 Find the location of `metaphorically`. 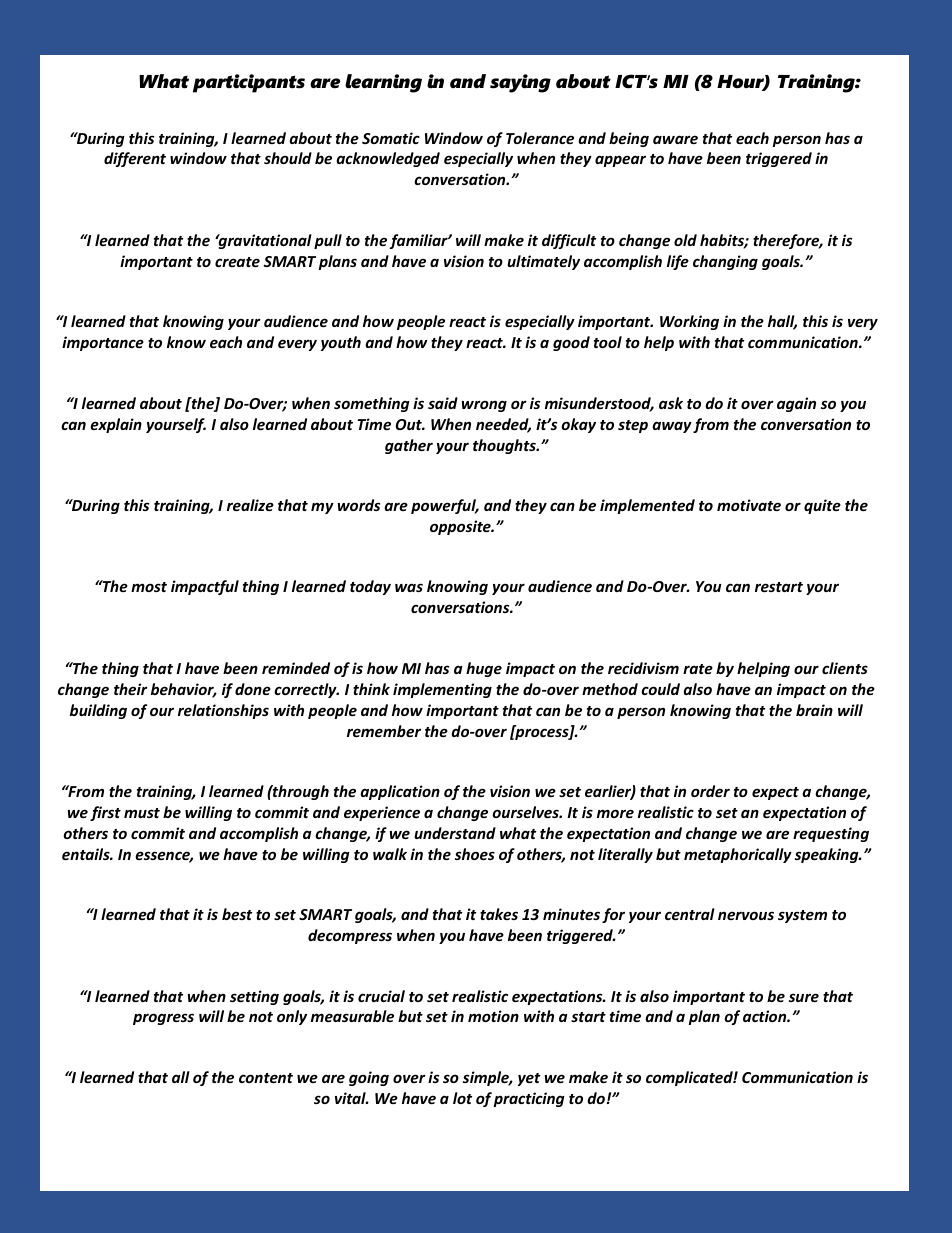

metaphorically is located at coordinates (738, 855).
